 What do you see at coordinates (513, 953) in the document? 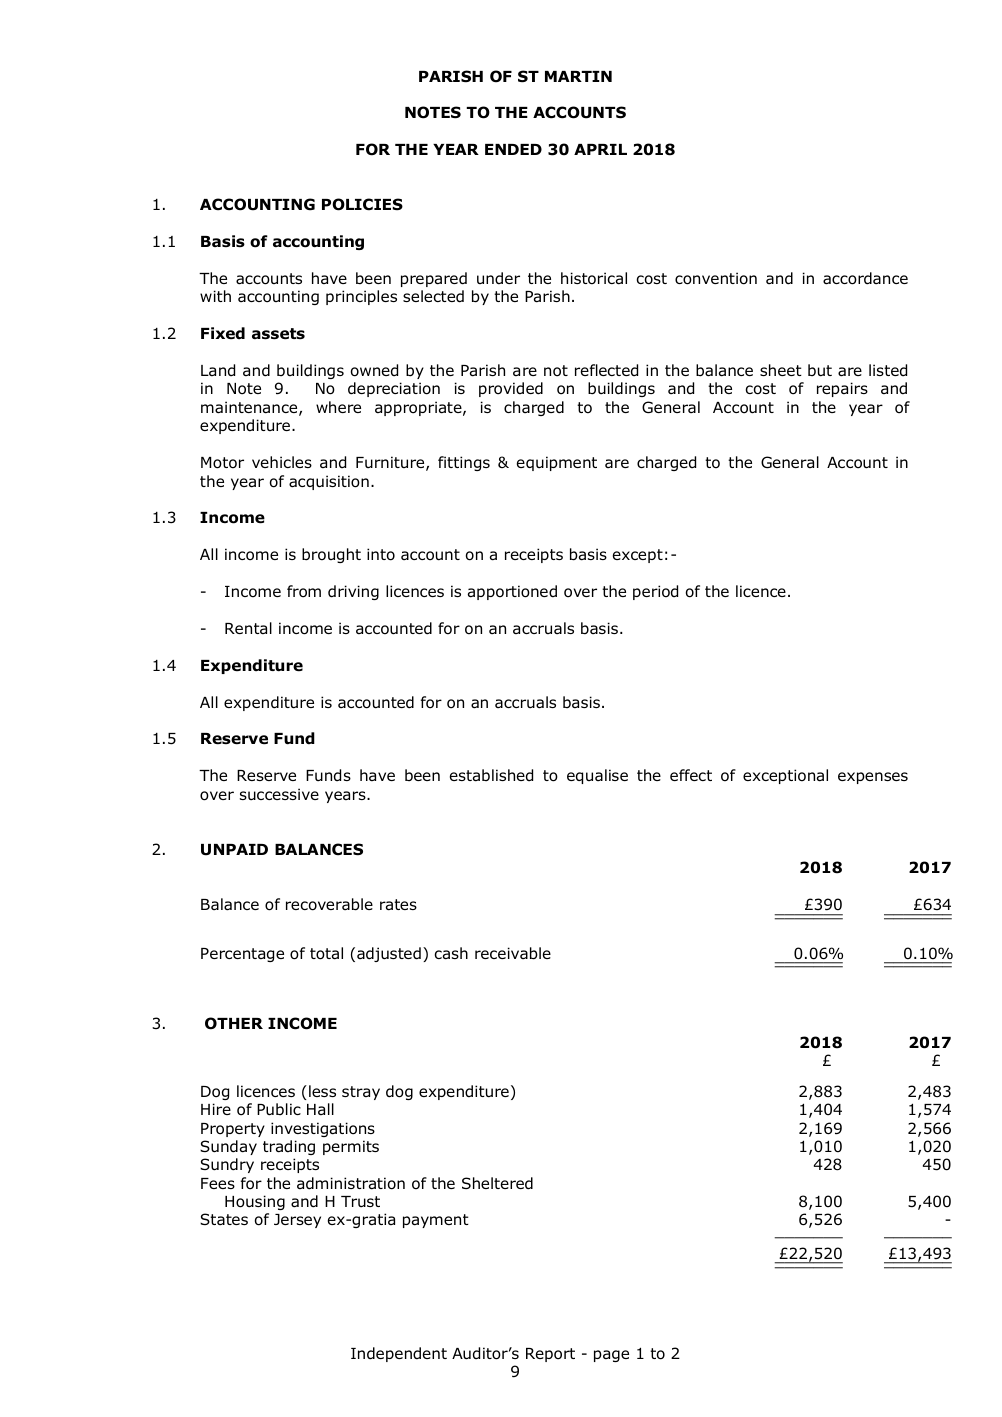
I see `receivable` at bounding box center [513, 953].
